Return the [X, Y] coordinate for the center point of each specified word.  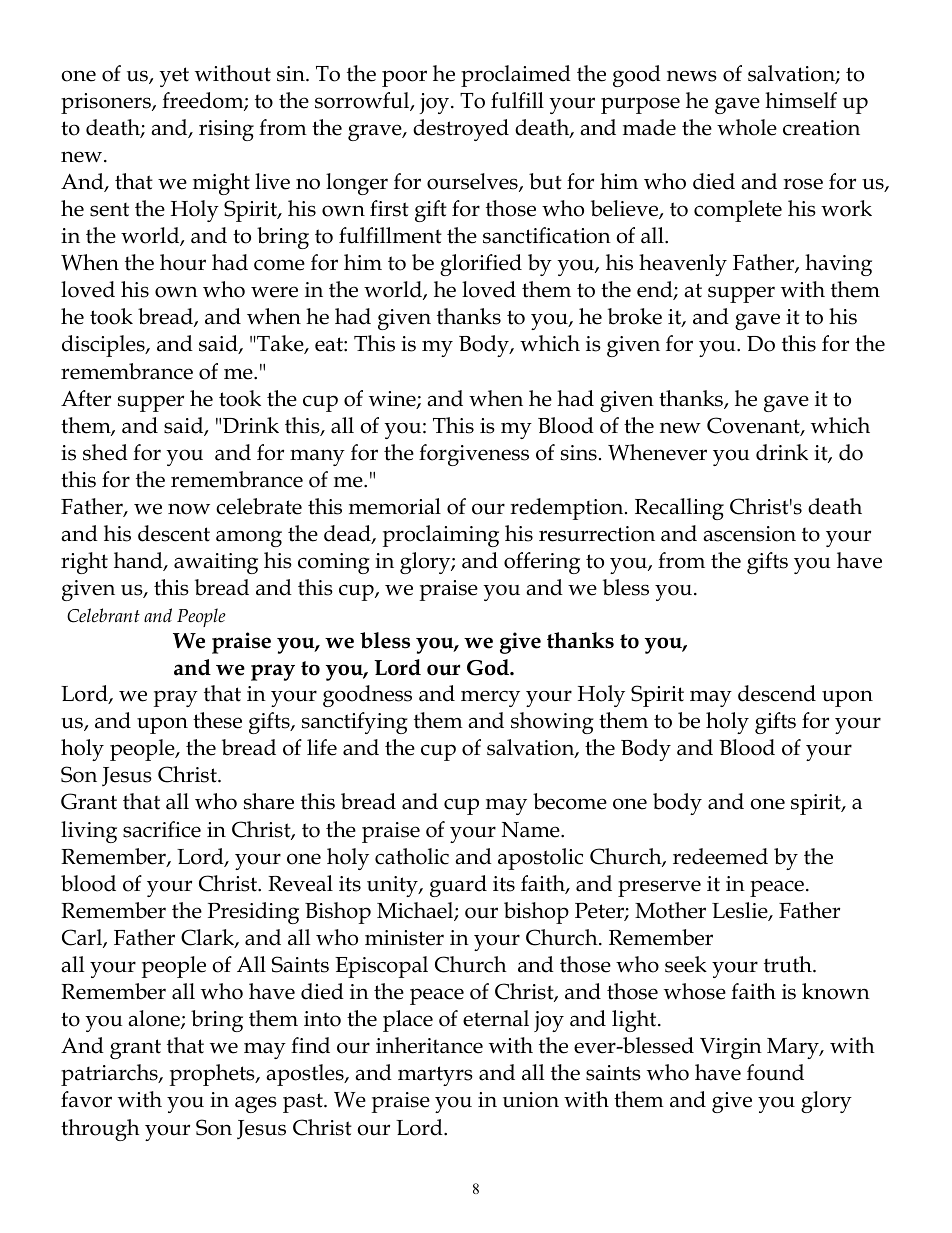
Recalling [679, 509]
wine [393, 400]
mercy [490, 698]
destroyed [461, 130]
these [217, 720]
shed [105, 452]
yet [174, 77]
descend [777, 693]
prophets [213, 1075]
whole [747, 127]
